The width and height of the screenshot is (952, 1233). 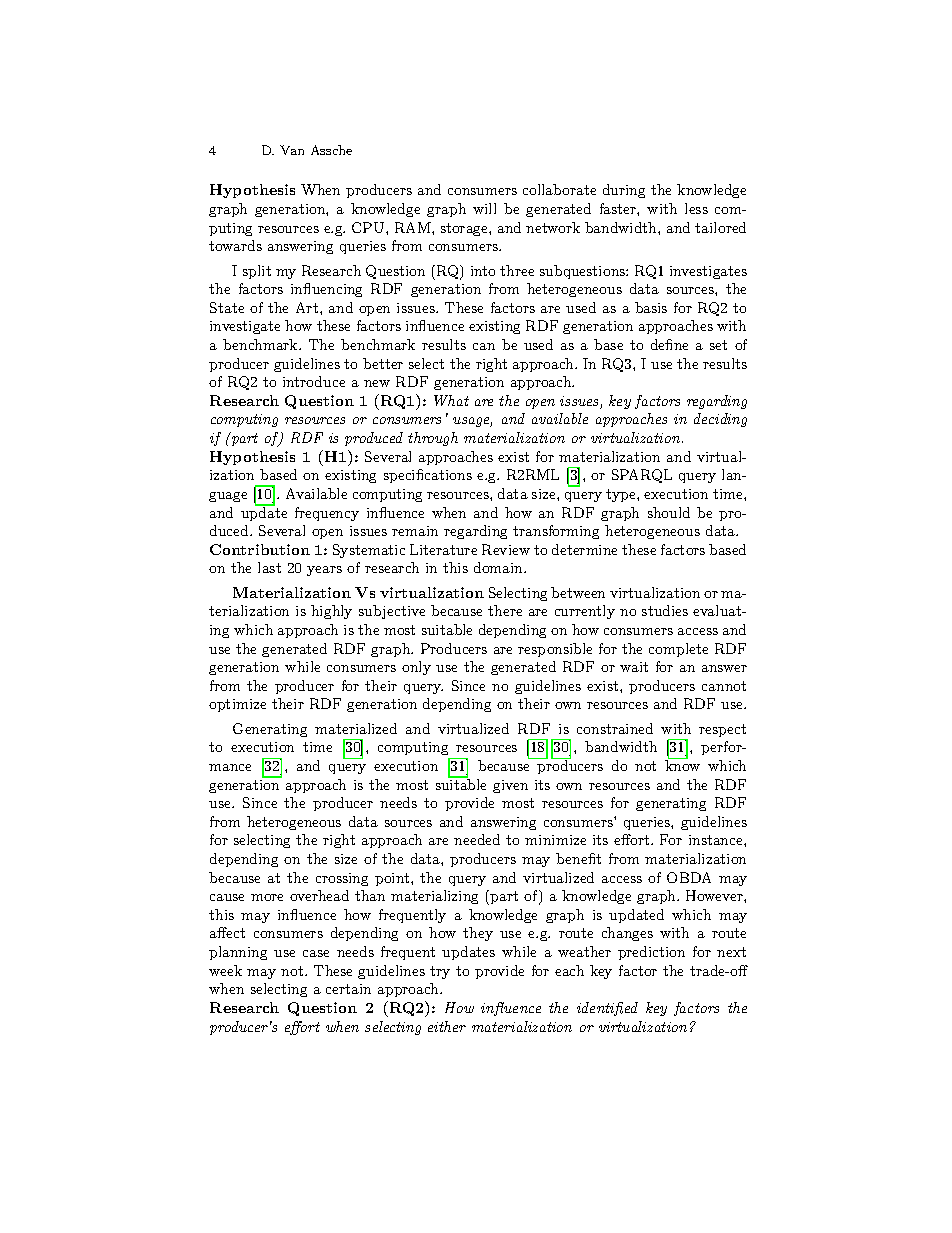 What do you see at coordinates (665, 610) in the screenshot?
I see `studies` at bounding box center [665, 610].
